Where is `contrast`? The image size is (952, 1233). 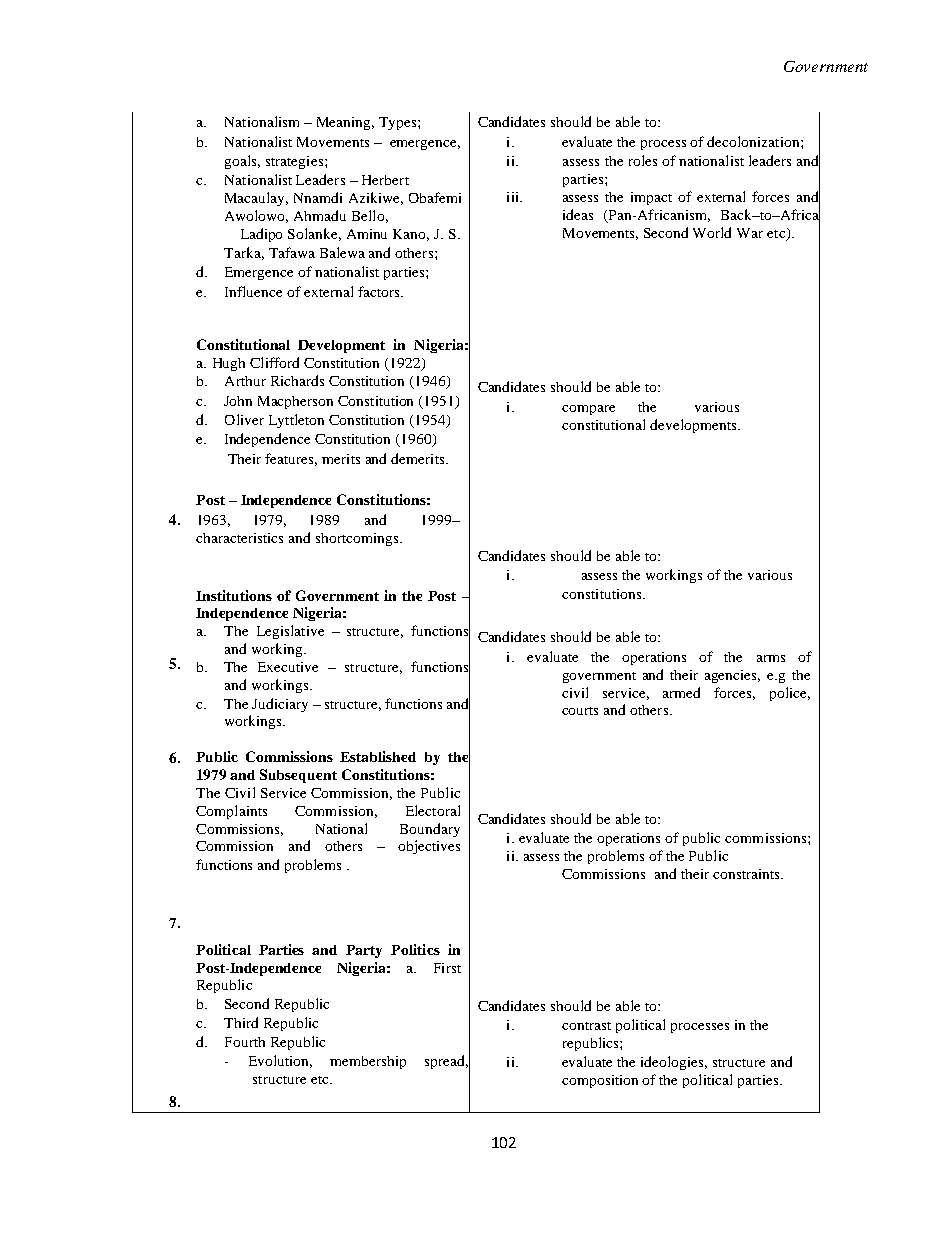
contrast is located at coordinates (586, 1026).
